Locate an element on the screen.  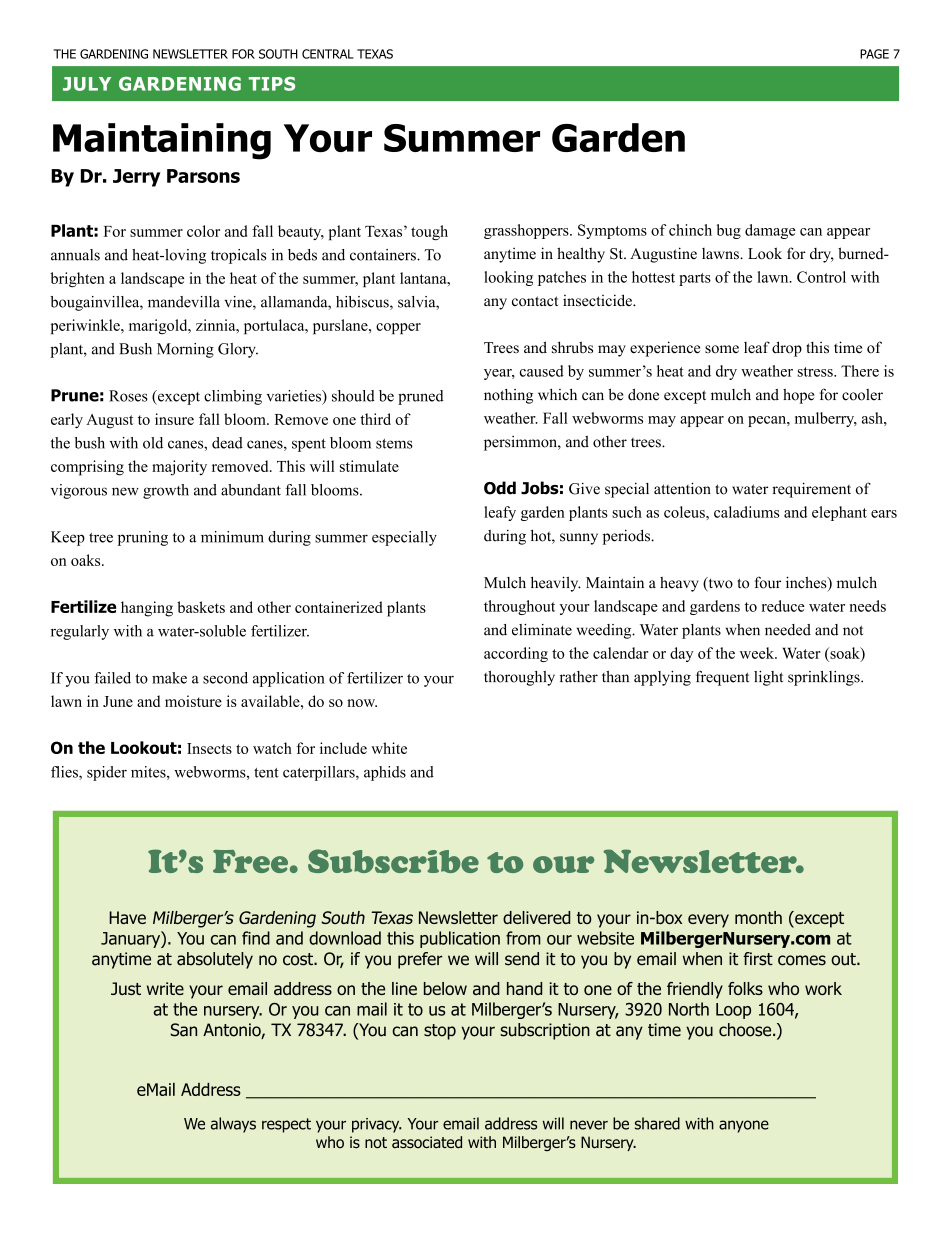
PAGE is located at coordinates (874, 54).
